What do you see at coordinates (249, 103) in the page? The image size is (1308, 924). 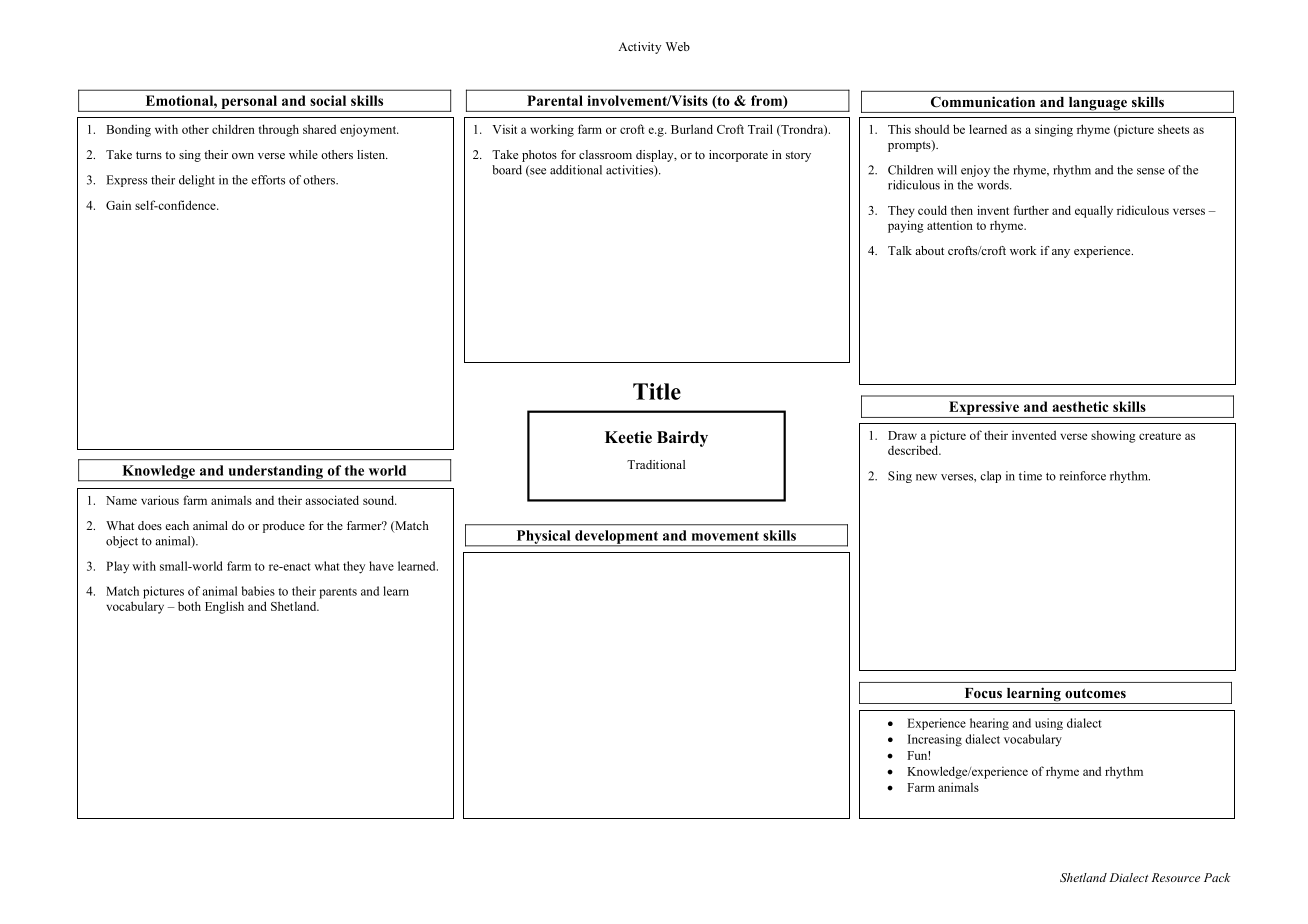 I see `personal` at bounding box center [249, 103].
